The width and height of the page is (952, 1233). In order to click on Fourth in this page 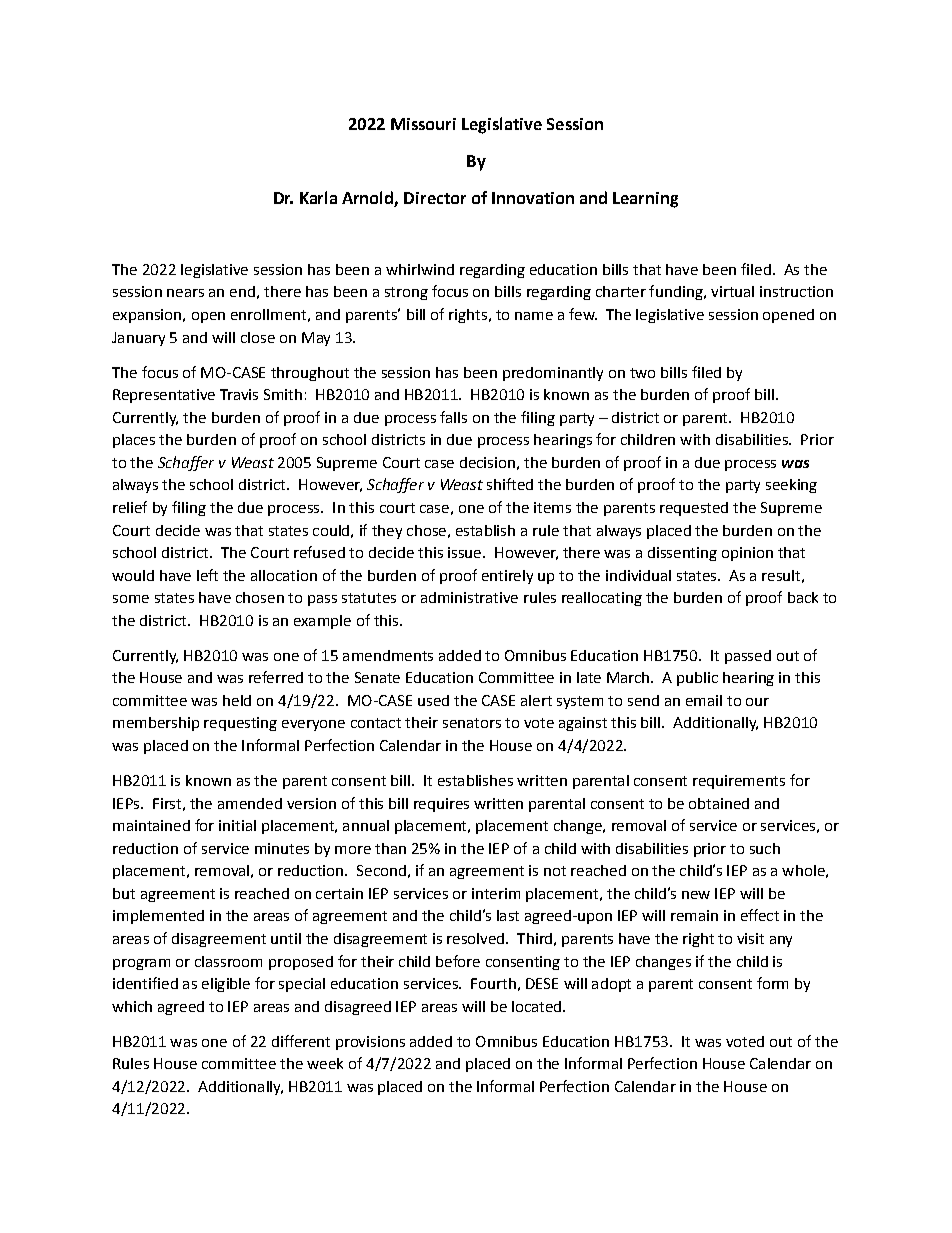, I will do `click(493, 983)`.
